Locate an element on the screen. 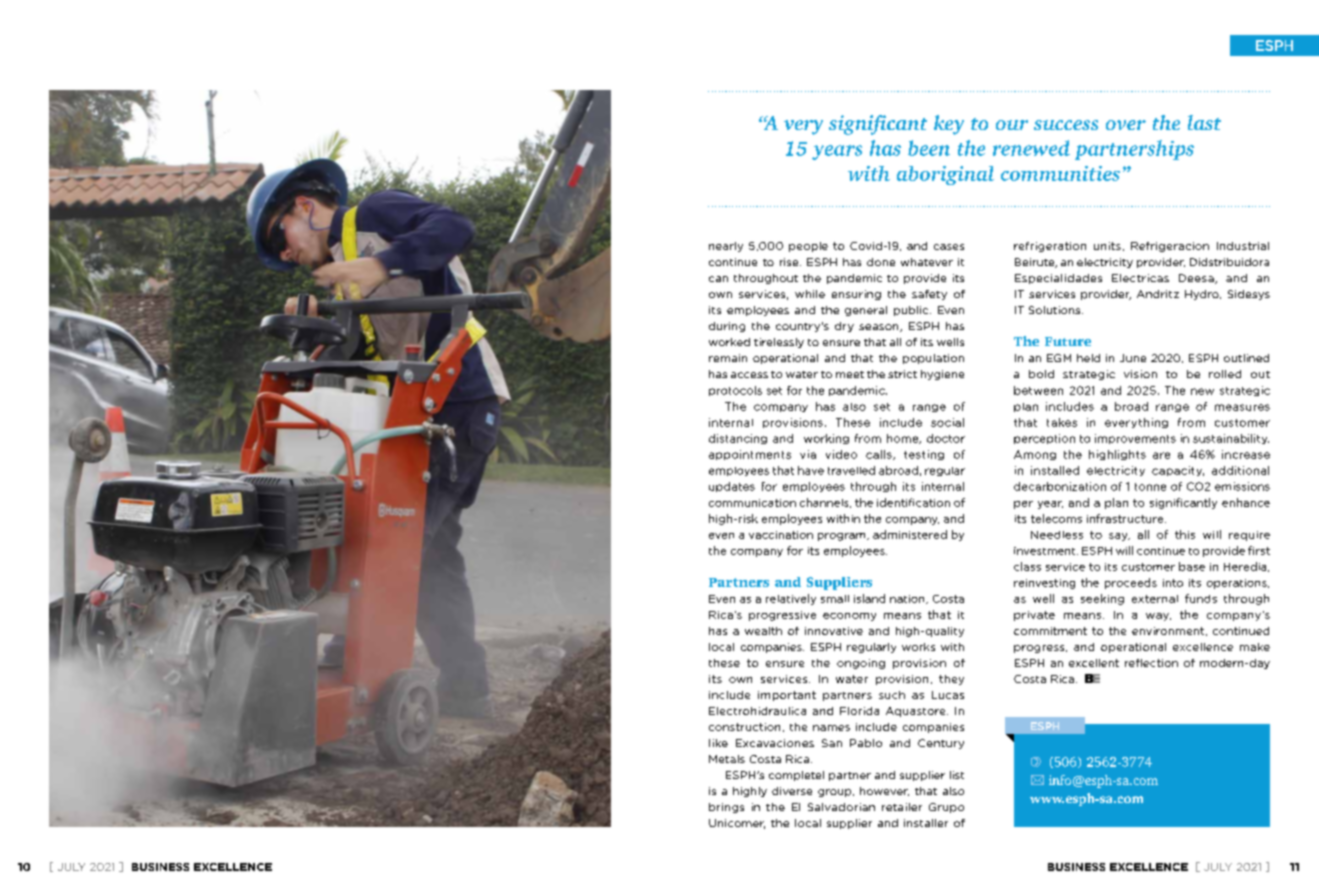 The height and width of the screenshot is (896, 1319). our is located at coordinates (1012, 125).
